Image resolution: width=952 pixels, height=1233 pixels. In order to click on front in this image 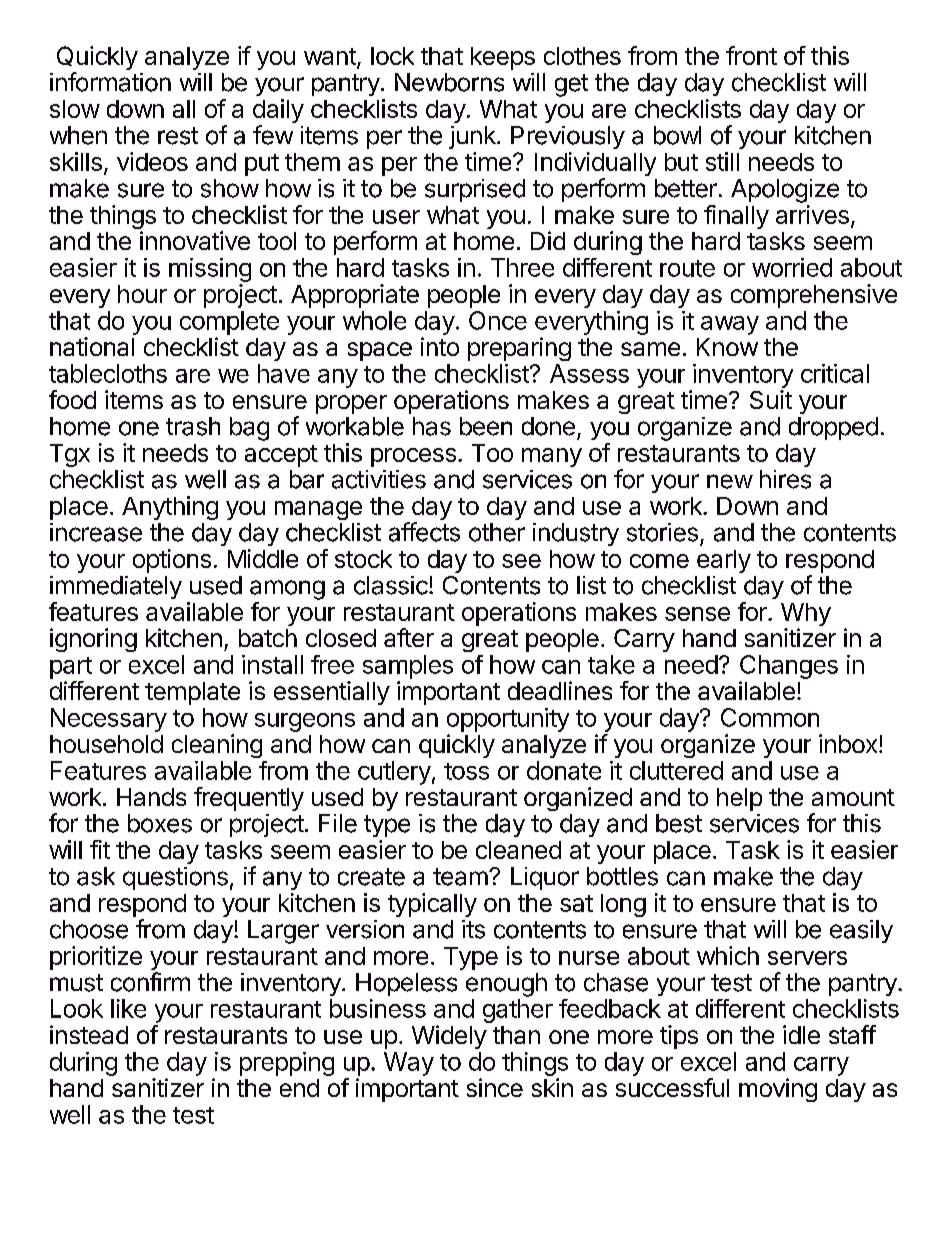, I will do `click(751, 55)`.
